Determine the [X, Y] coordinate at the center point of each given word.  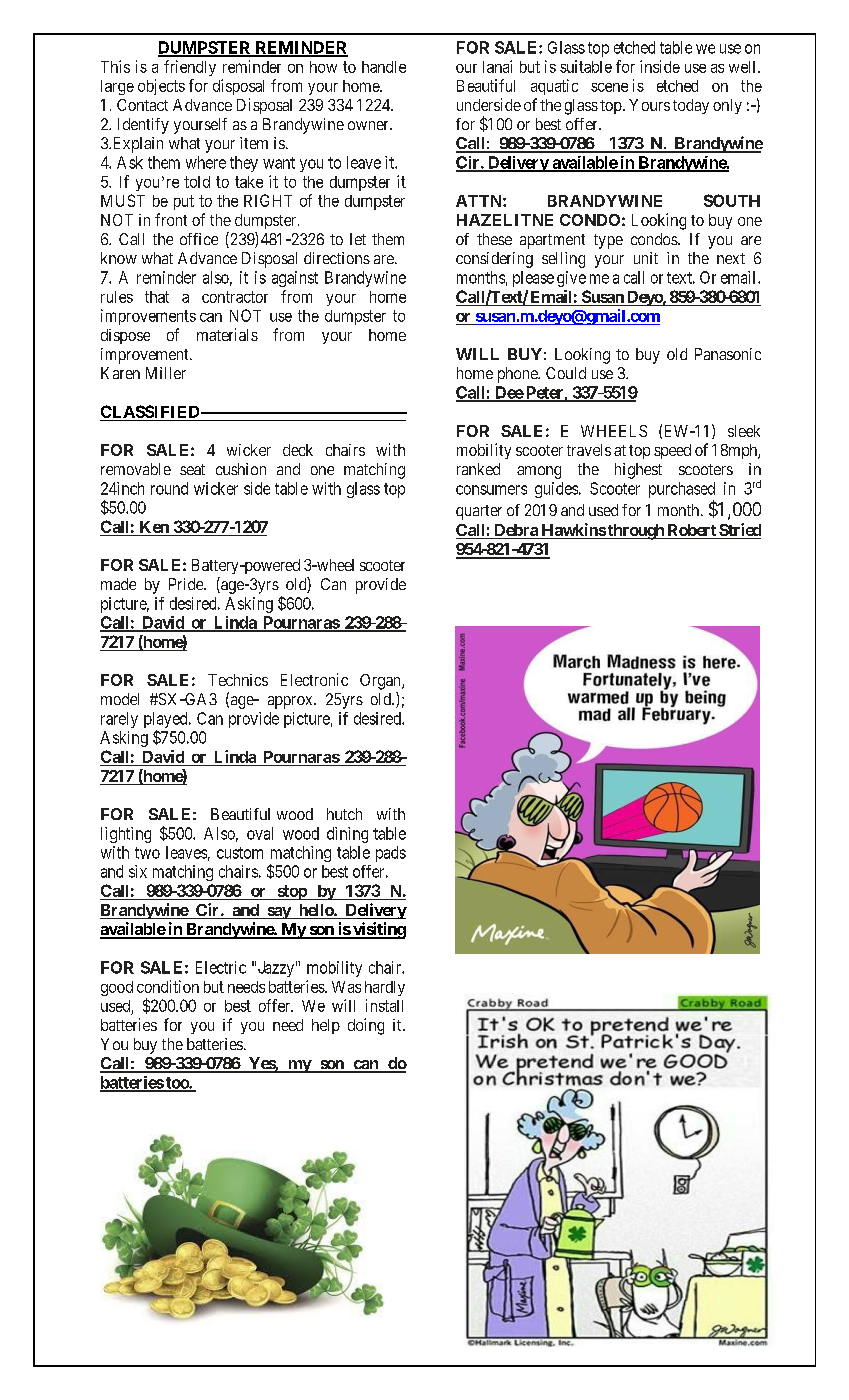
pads [391, 854]
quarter [479, 512]
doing [366, 1026]
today [691, 106]
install [384, 1005]
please [533, 279]
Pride [187, 584]
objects [161, 87]
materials [227, 334]
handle [384, 67]
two [147, 853]
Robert [691, 531]
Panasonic [728, 354]
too [177, 1084]
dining [347, 835]
